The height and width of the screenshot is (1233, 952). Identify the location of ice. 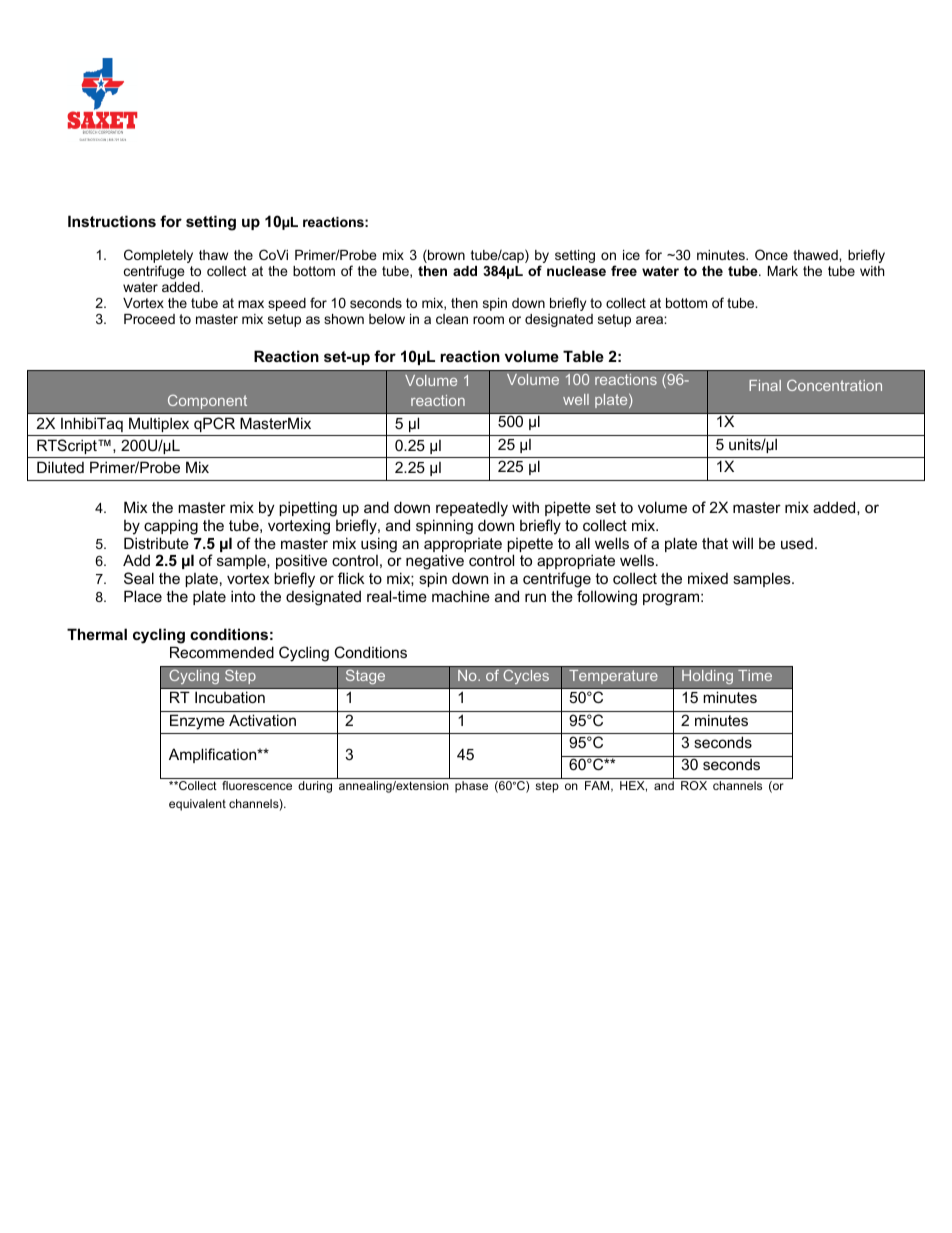
(631, 255).
